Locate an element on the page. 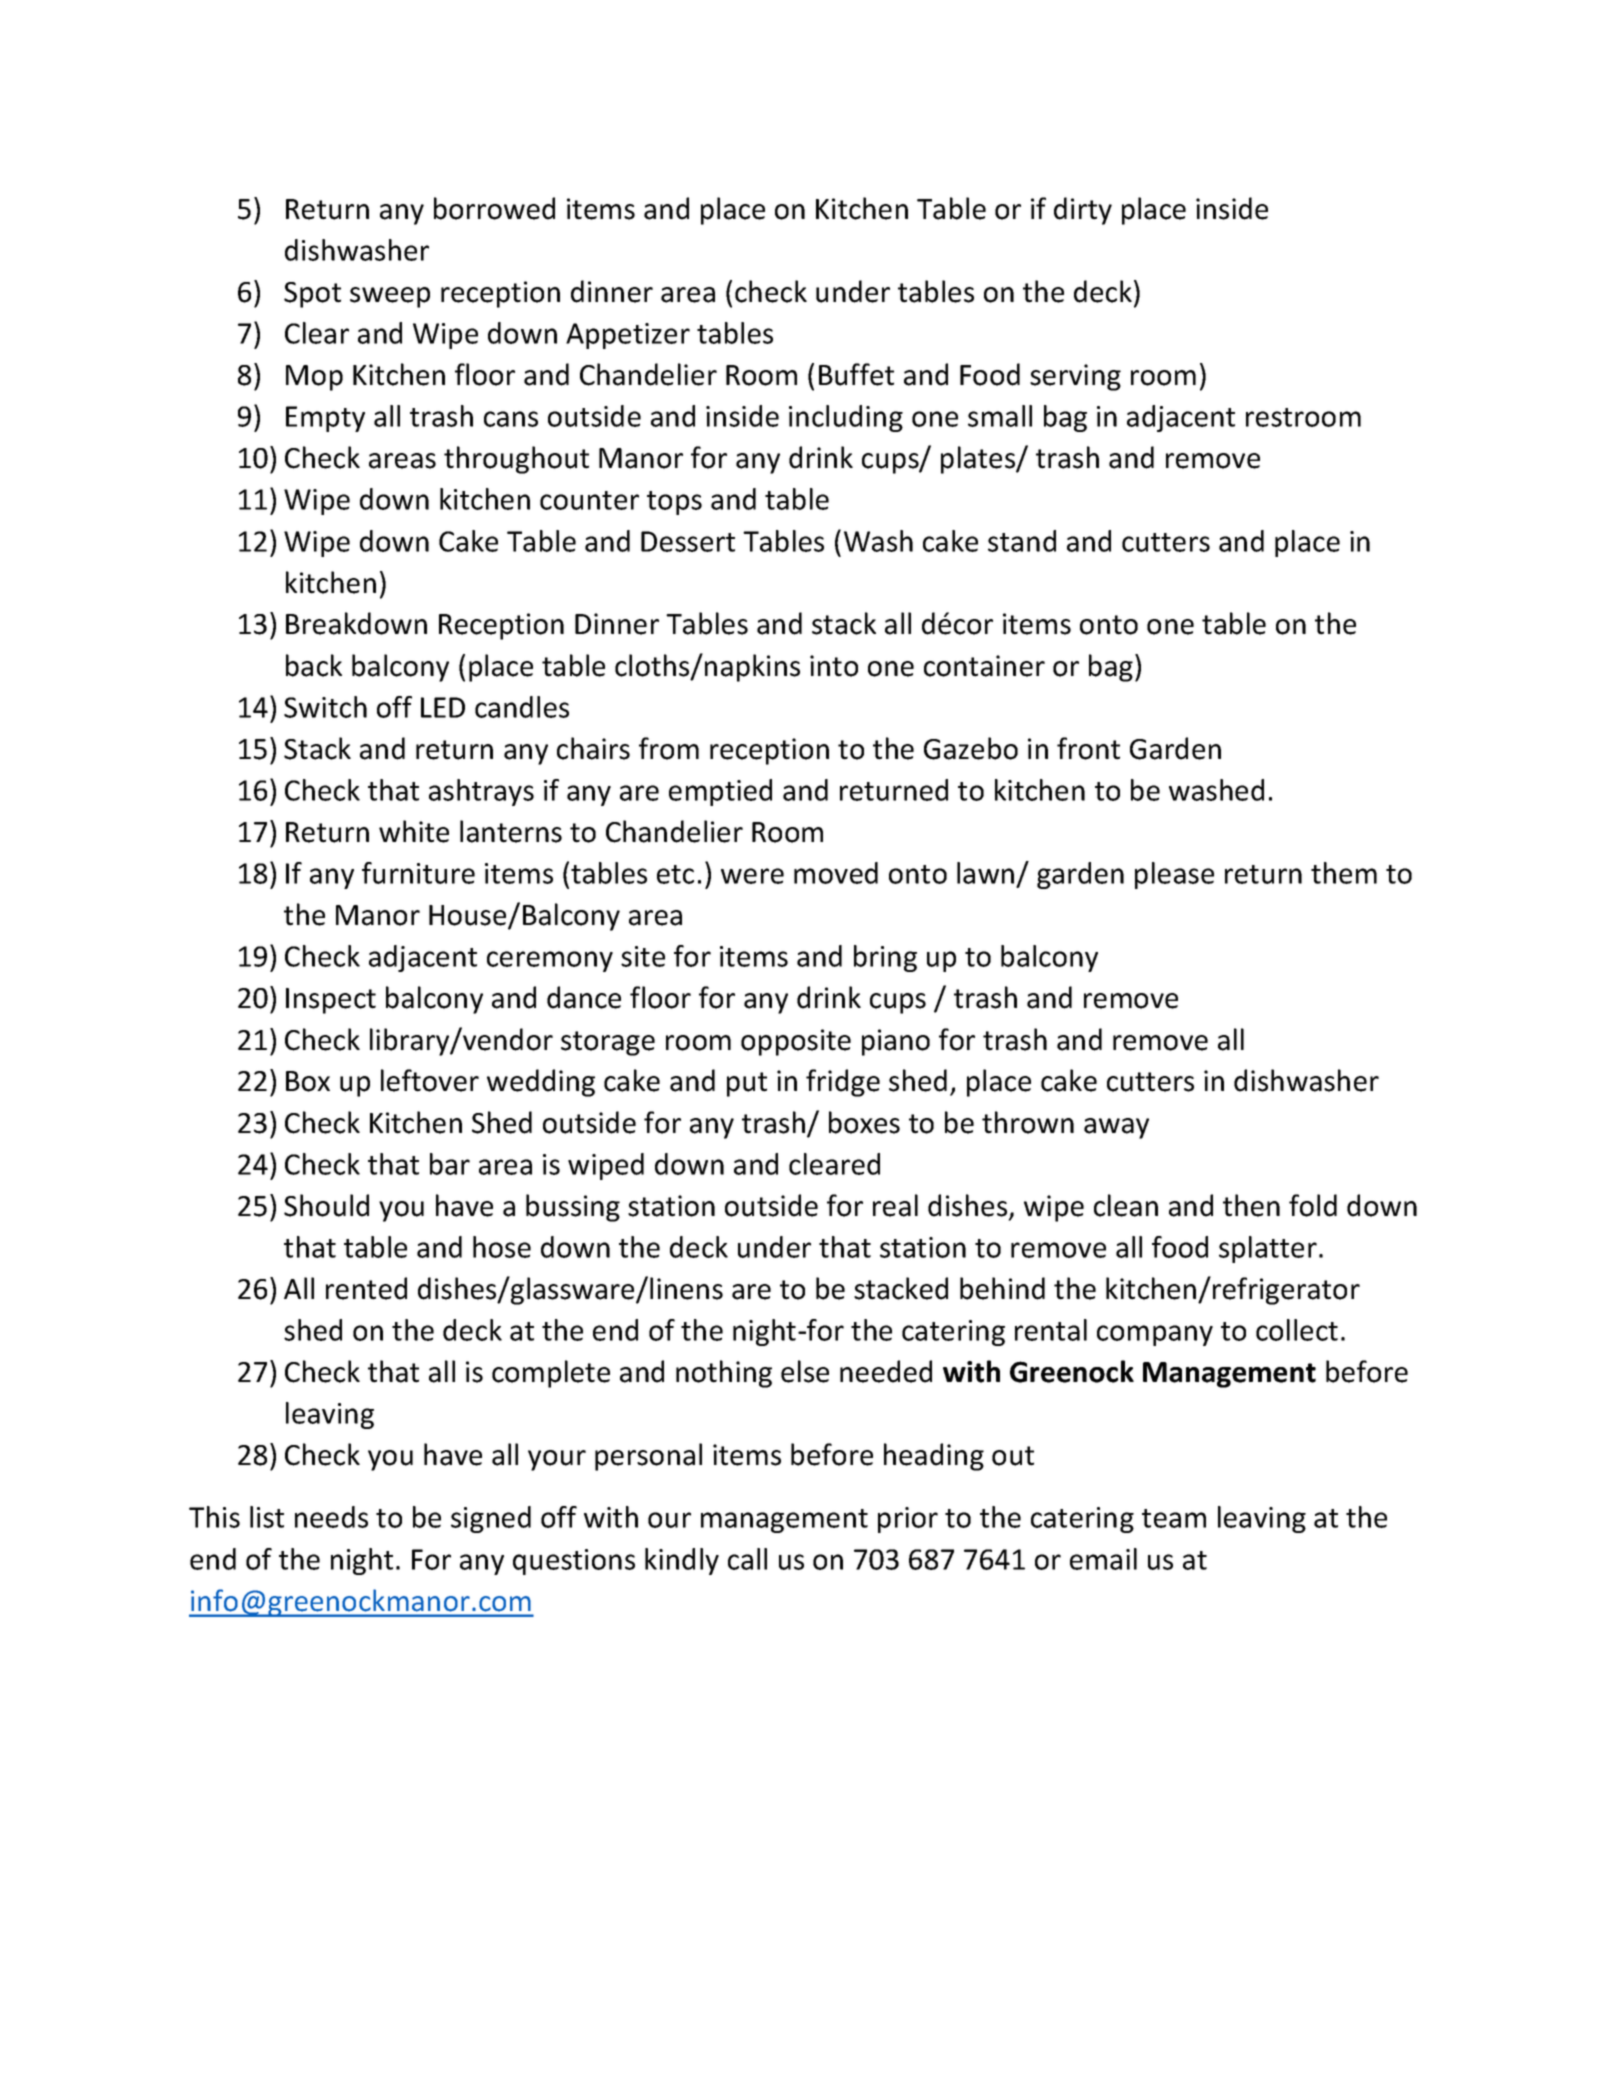  dirty is located at coordinates (1083, 211).
